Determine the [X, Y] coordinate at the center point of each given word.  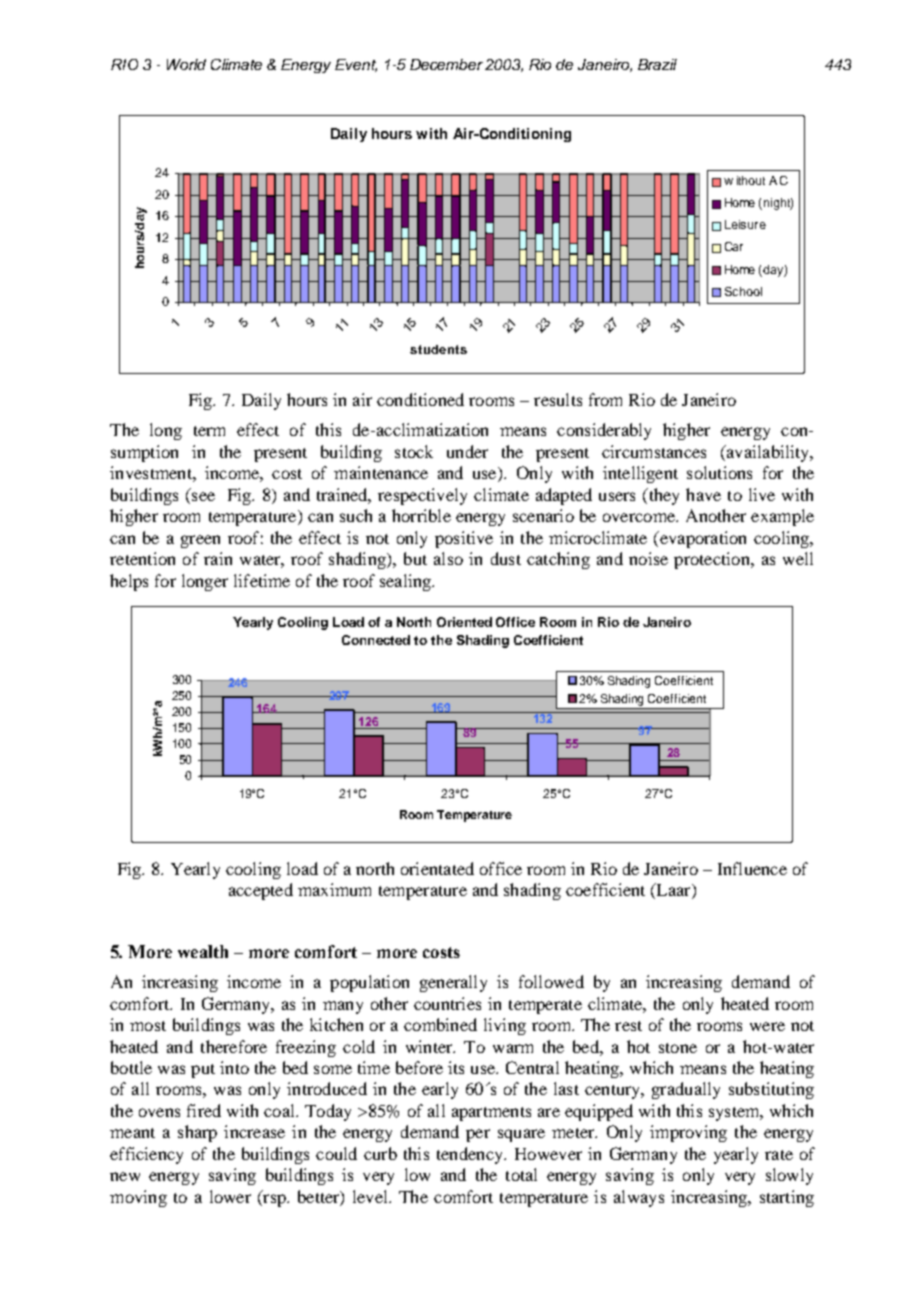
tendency [471, 1155]
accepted [261, 891]
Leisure [745, 224]
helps [129, 582]
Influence [752, 868]
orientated [437, 868]
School [743, 291]
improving [688, 1133]
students [438, 349]
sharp [197, 1133]
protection [713, 560]
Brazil [657, 64]
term [209, 431]
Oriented [464, 622]
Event [356, 65]
